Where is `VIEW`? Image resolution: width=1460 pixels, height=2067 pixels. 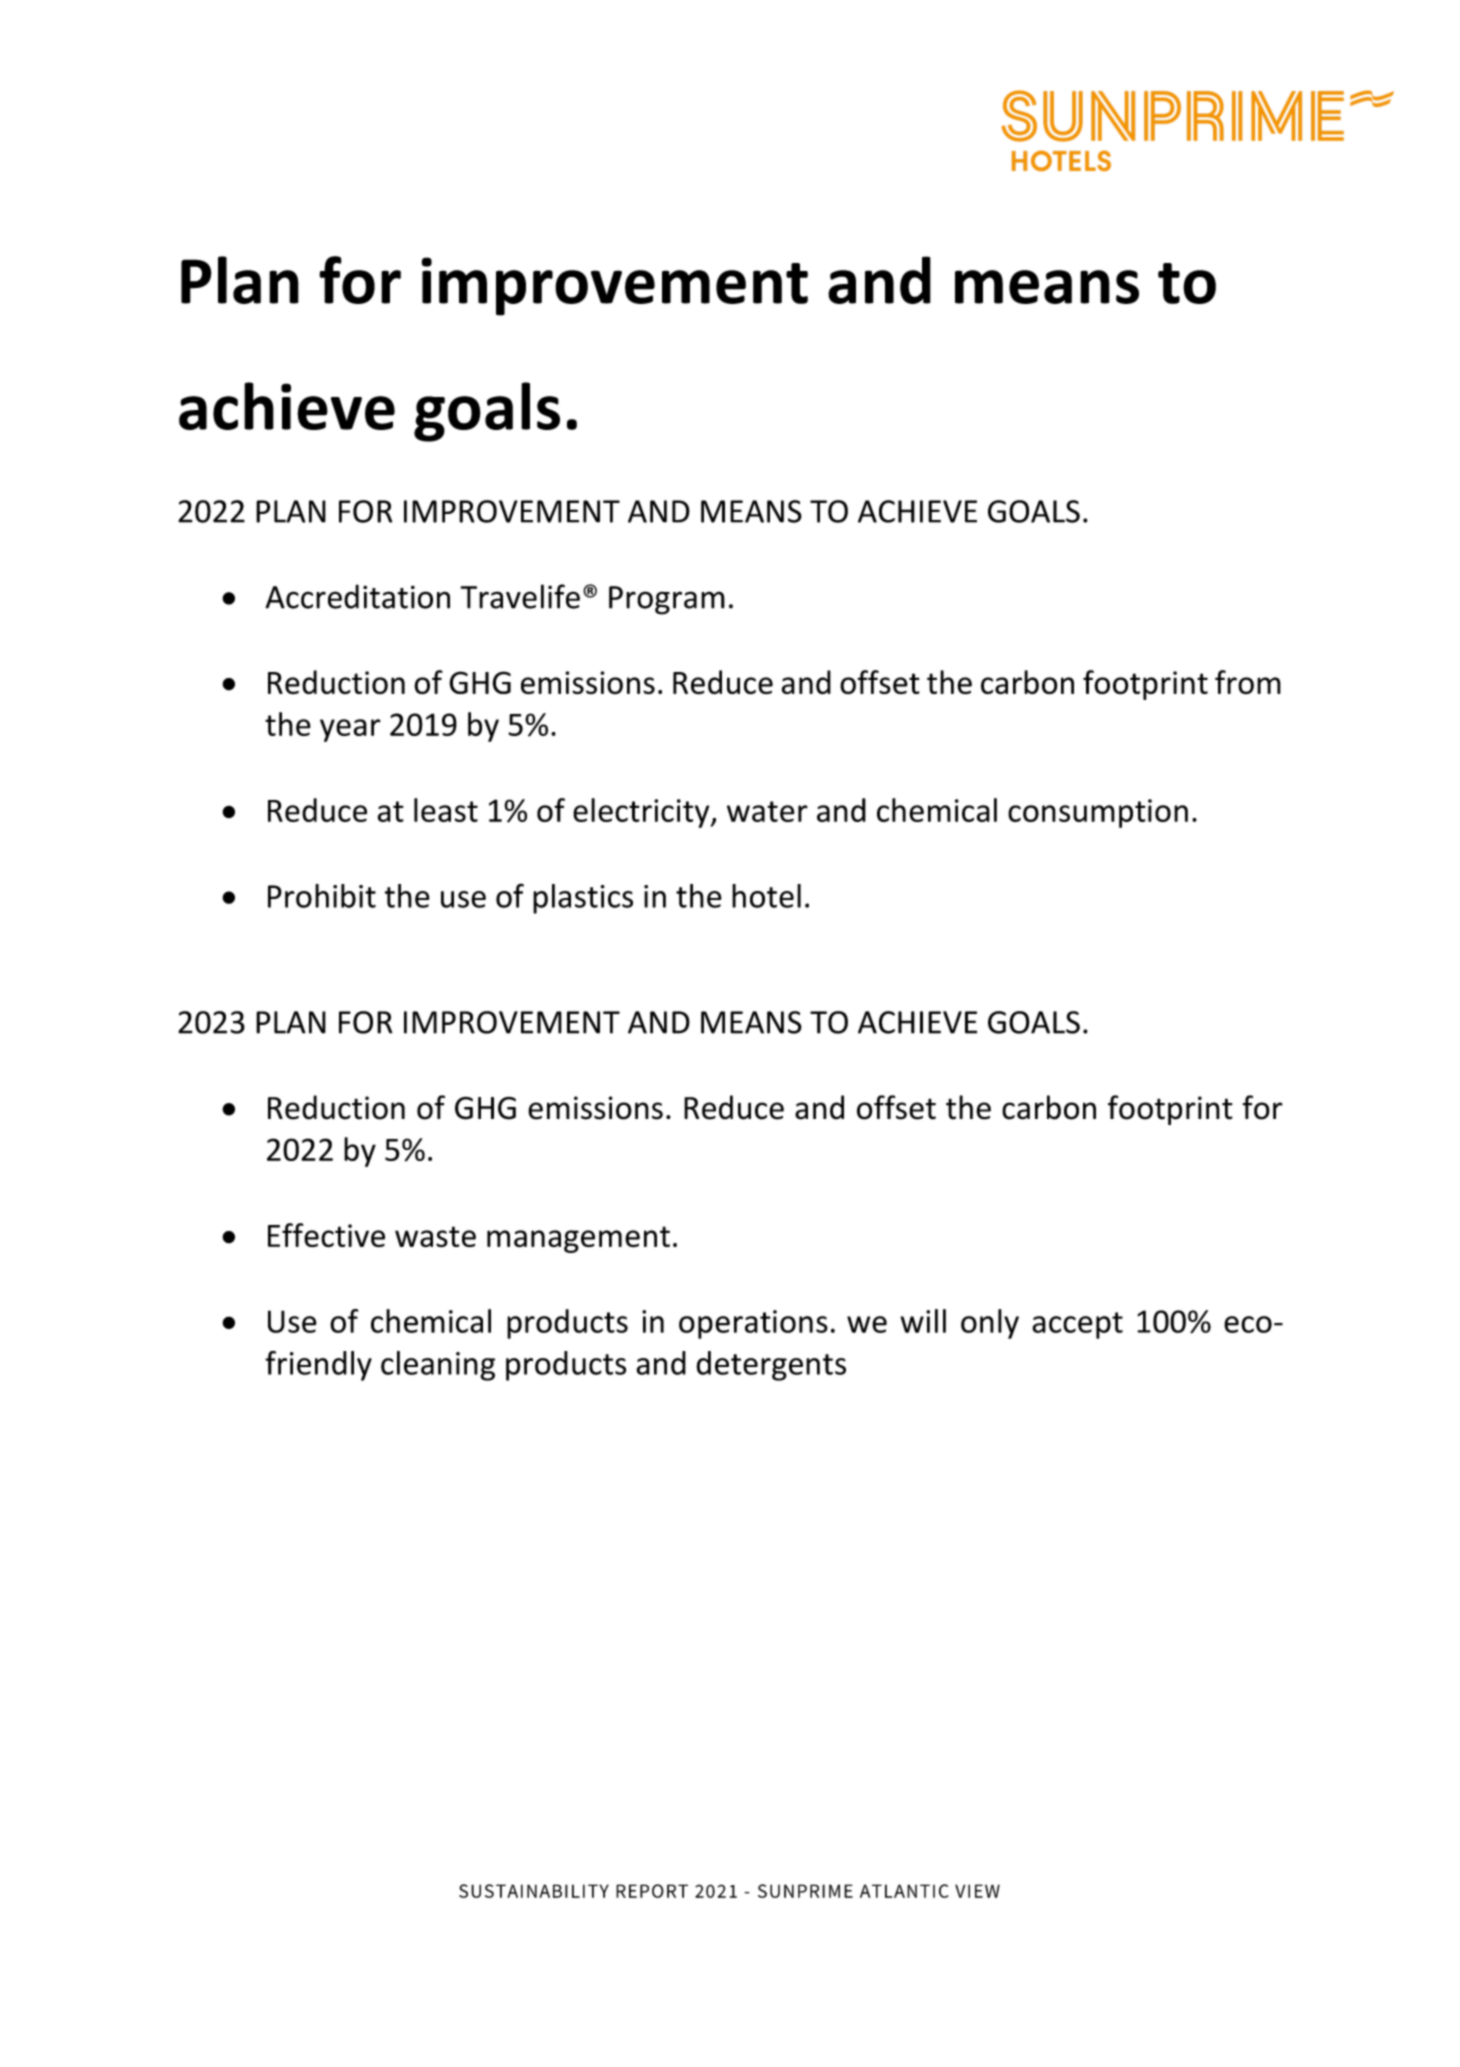 VIEW is located at coordinates (977, 1891).
